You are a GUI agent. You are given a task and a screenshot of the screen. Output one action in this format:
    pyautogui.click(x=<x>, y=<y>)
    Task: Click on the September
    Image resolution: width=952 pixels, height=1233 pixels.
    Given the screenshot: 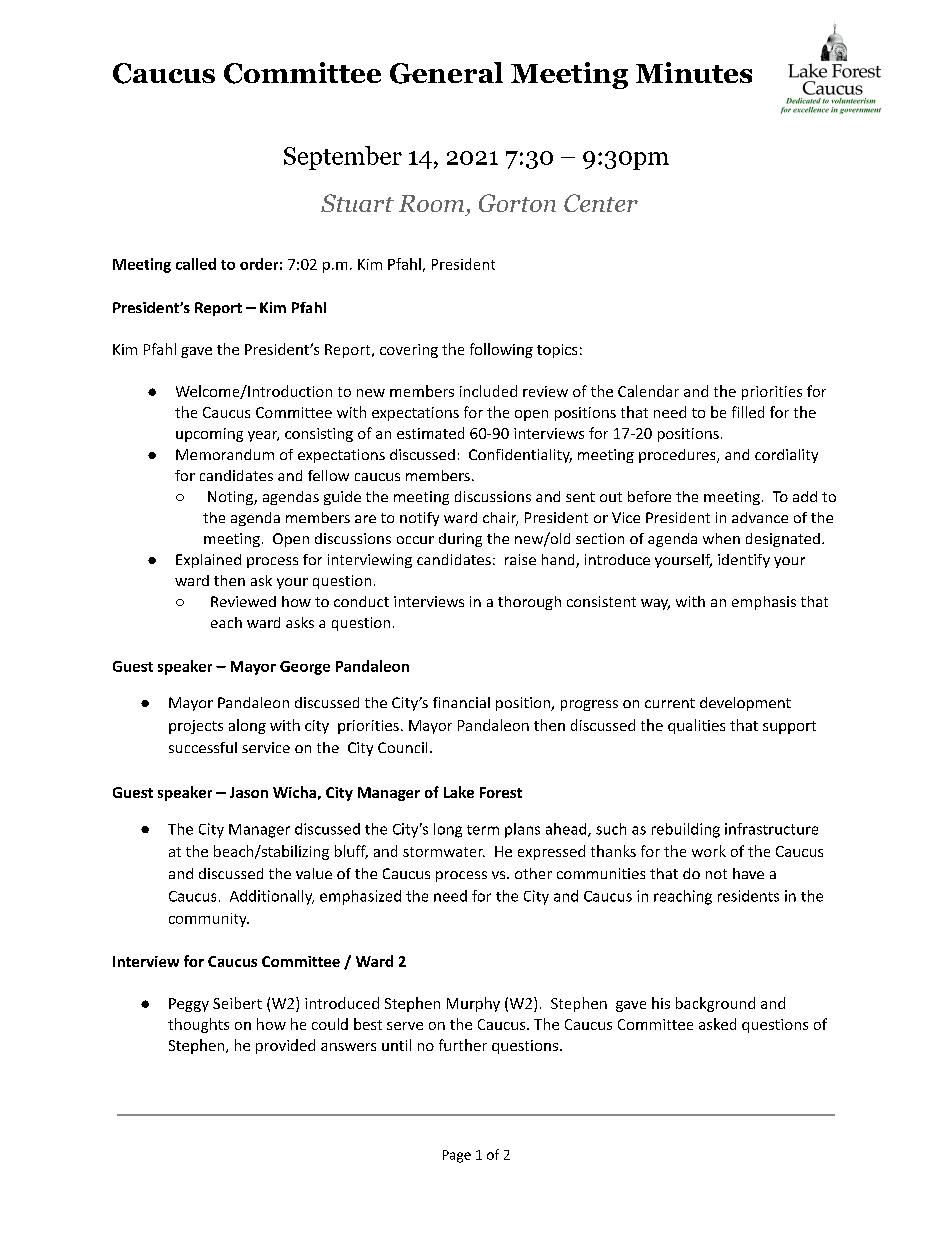 What is the action you would take?
    pyautogui.click(x=343, y=158)
